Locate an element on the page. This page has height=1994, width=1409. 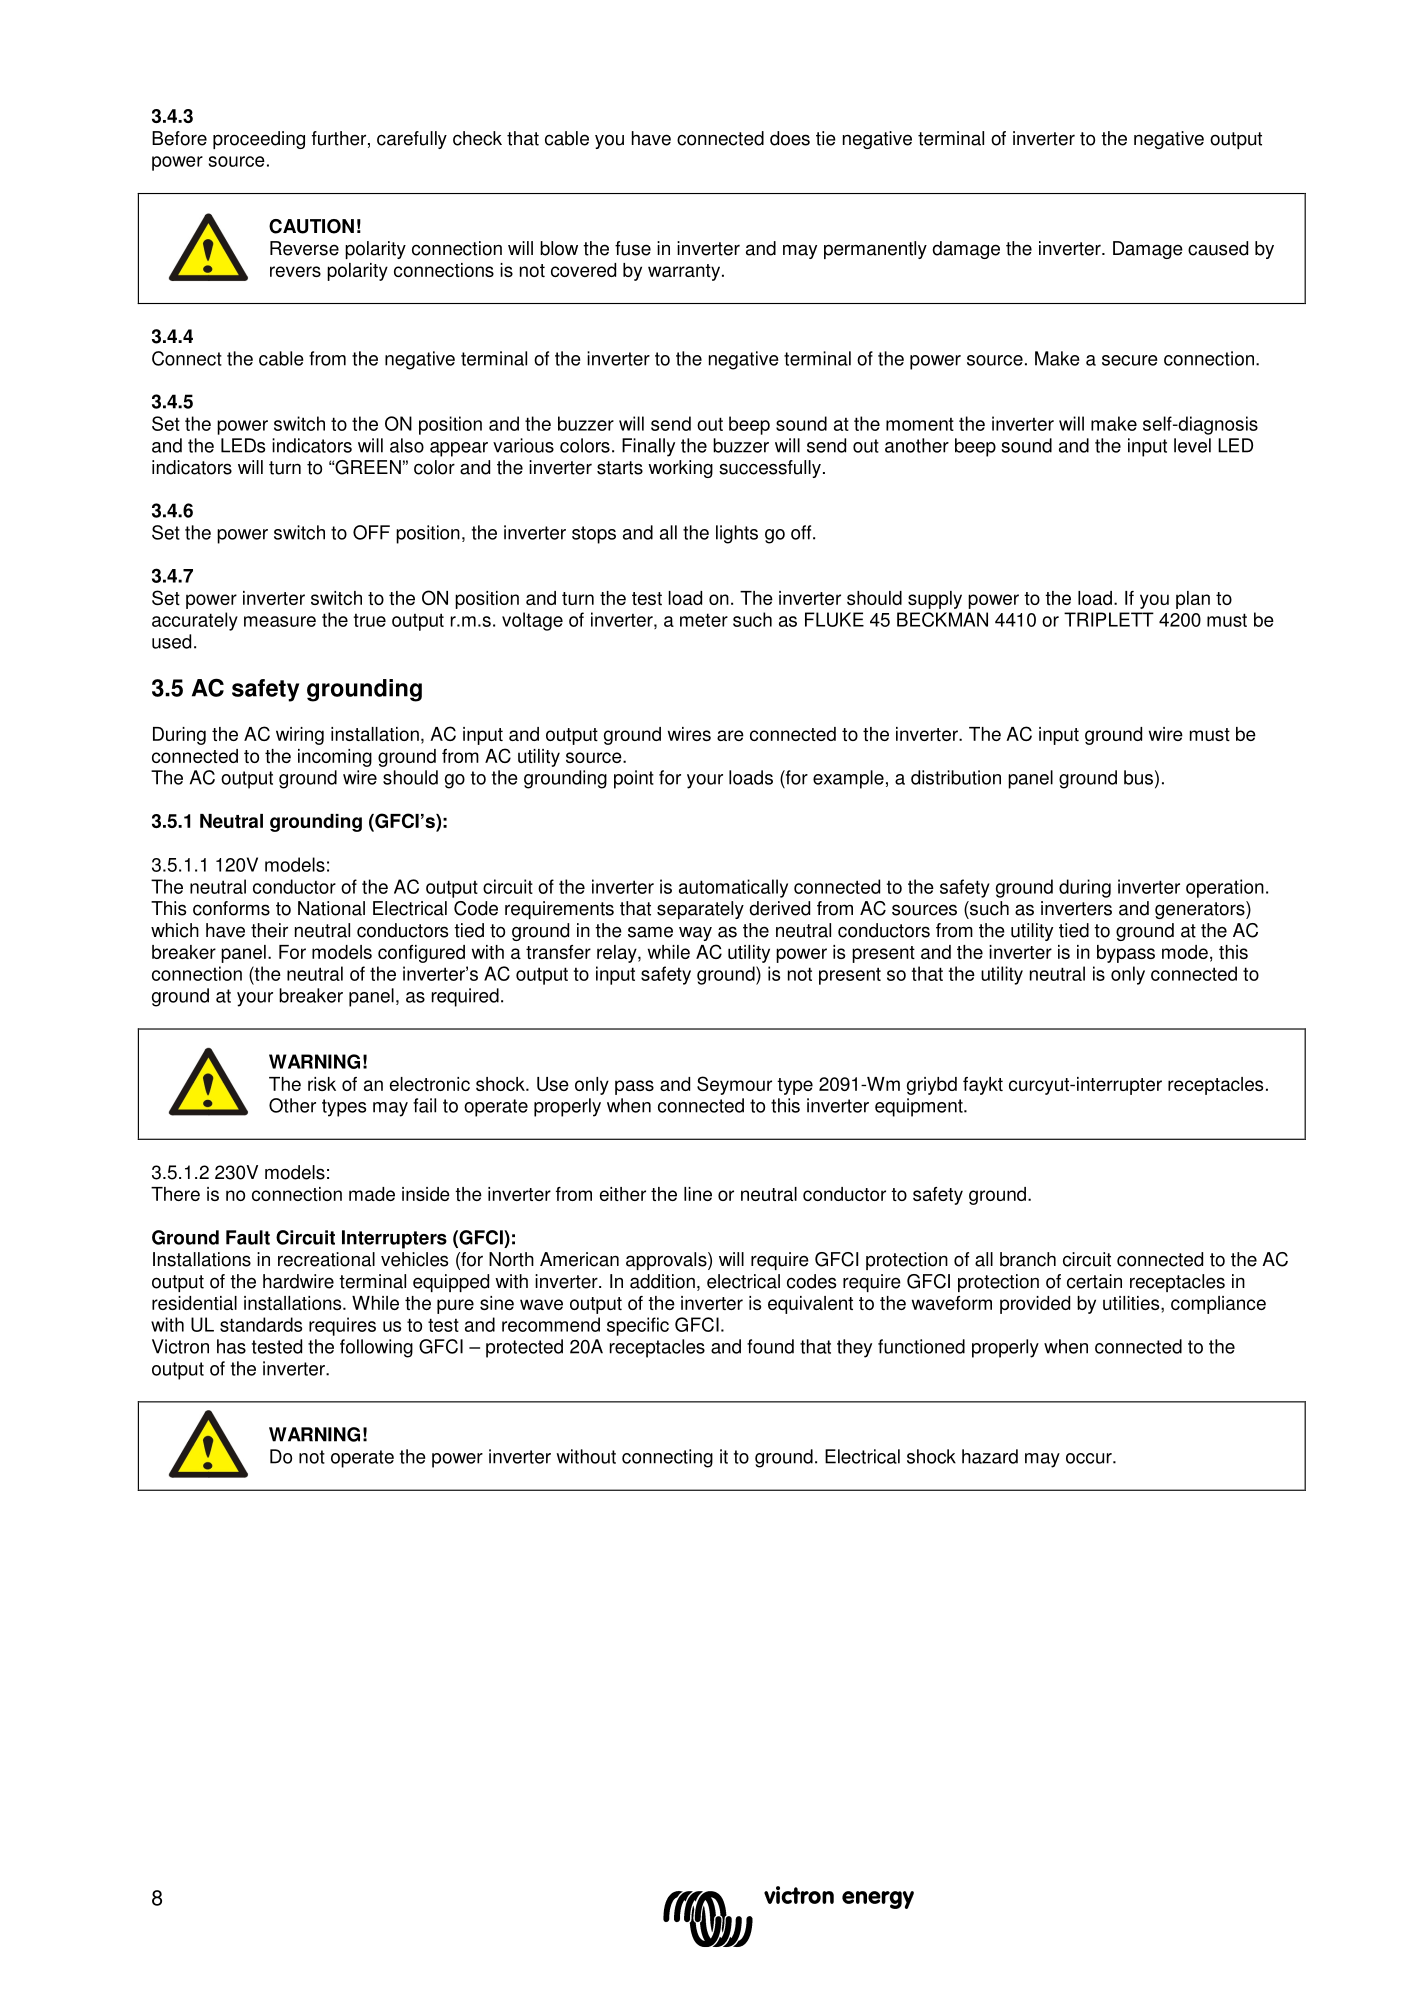
measure is located at coordinates (280, 621).
